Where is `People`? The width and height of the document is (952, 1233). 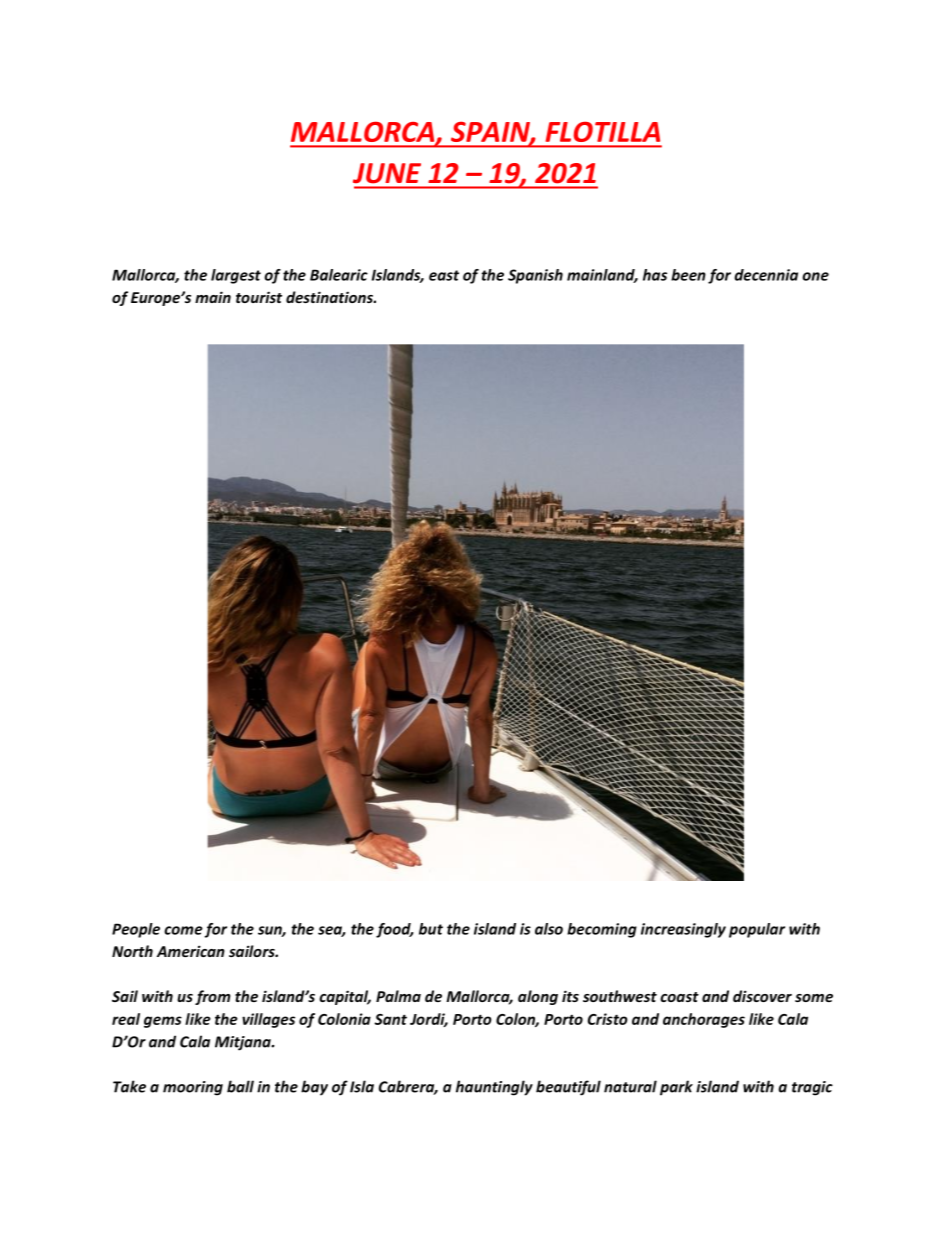 People is located at coordinates (136, 930).
